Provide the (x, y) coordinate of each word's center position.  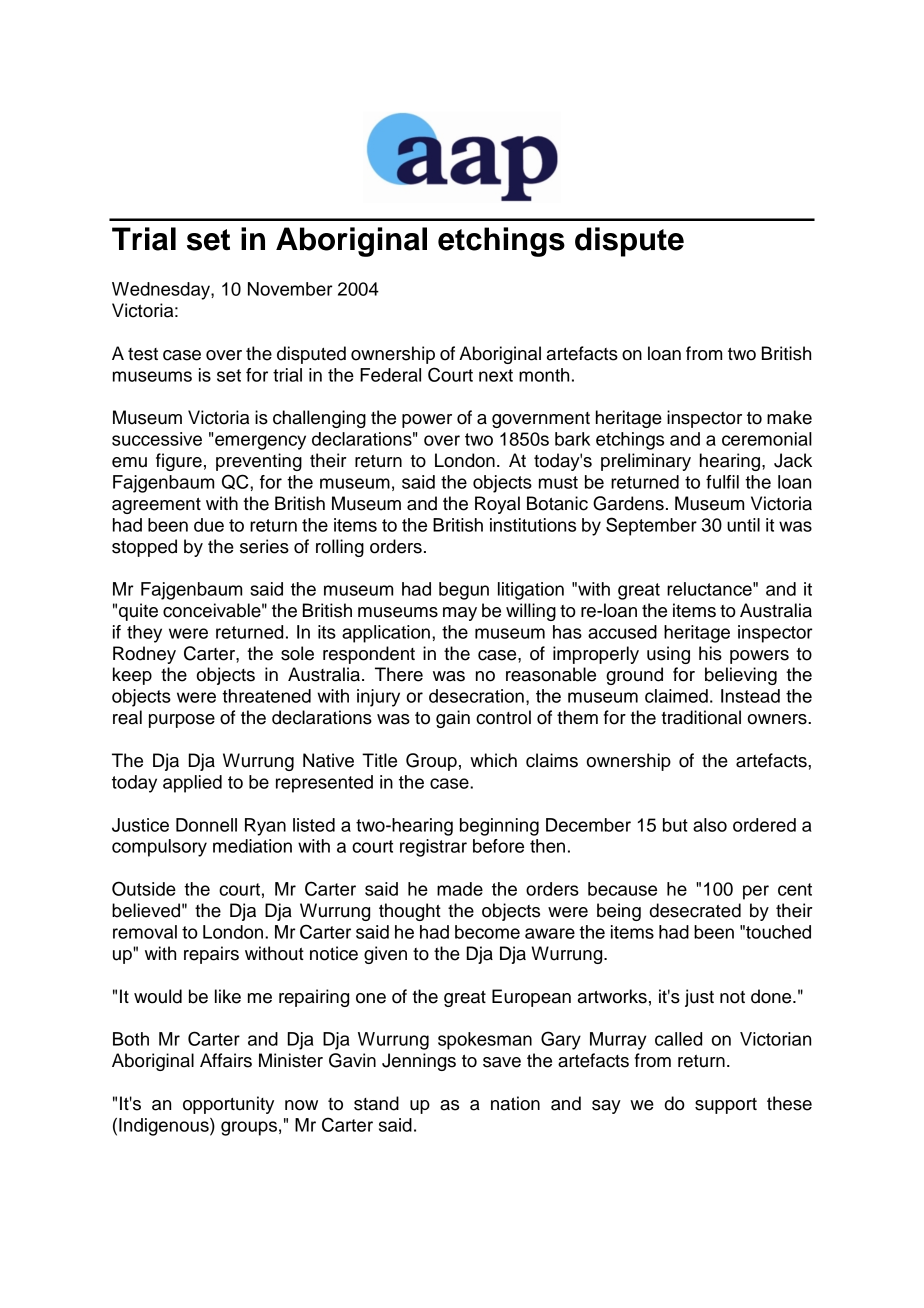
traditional (701, 717)
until (743, 525)
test (143, 354)
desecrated (695, 910)
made (460, 889)
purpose (182, 721)
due (209, 525)
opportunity (228, 1105)
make (789, 417)
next (496, 375)
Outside (144, 888)
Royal (497, 505)
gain (453, 719)
